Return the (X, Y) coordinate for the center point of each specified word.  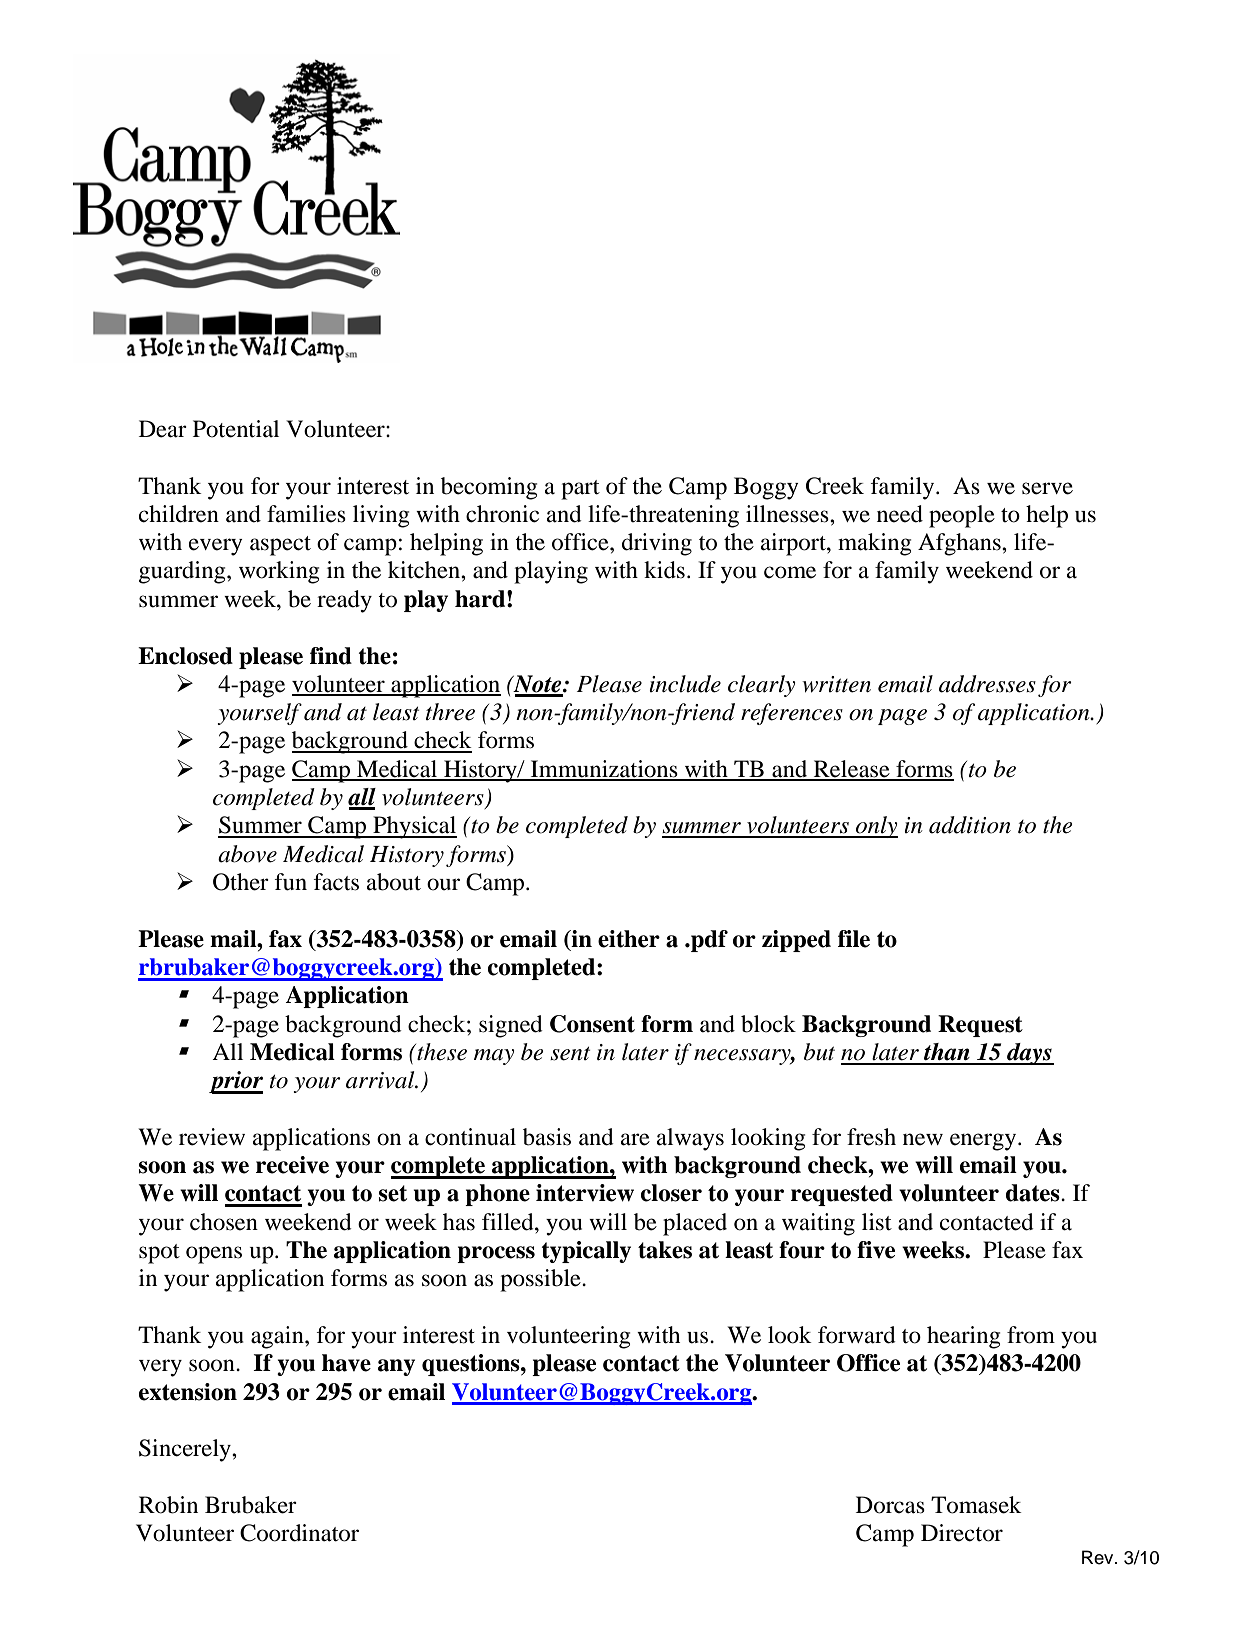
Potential (236, 429)
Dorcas (890, 1505)
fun (291, 882)
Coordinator (299, 1533)
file (854, 939)
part (580, 490)
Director (962, 1533)
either (629, 939)
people (962, 516)
